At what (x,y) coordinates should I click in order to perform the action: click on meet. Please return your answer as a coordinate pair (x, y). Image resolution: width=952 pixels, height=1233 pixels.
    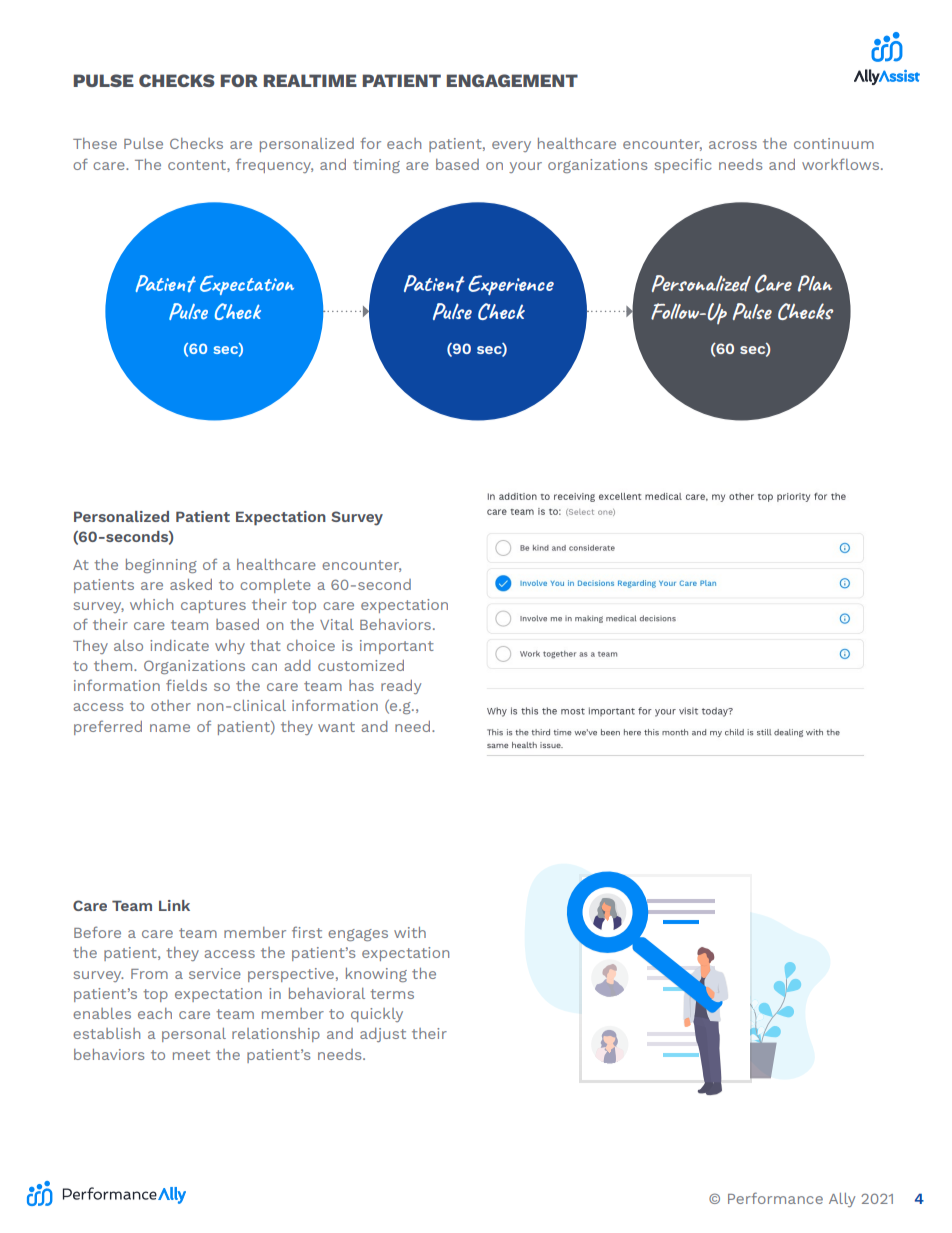
    Looking at the image, I should click on (191, 1055).
